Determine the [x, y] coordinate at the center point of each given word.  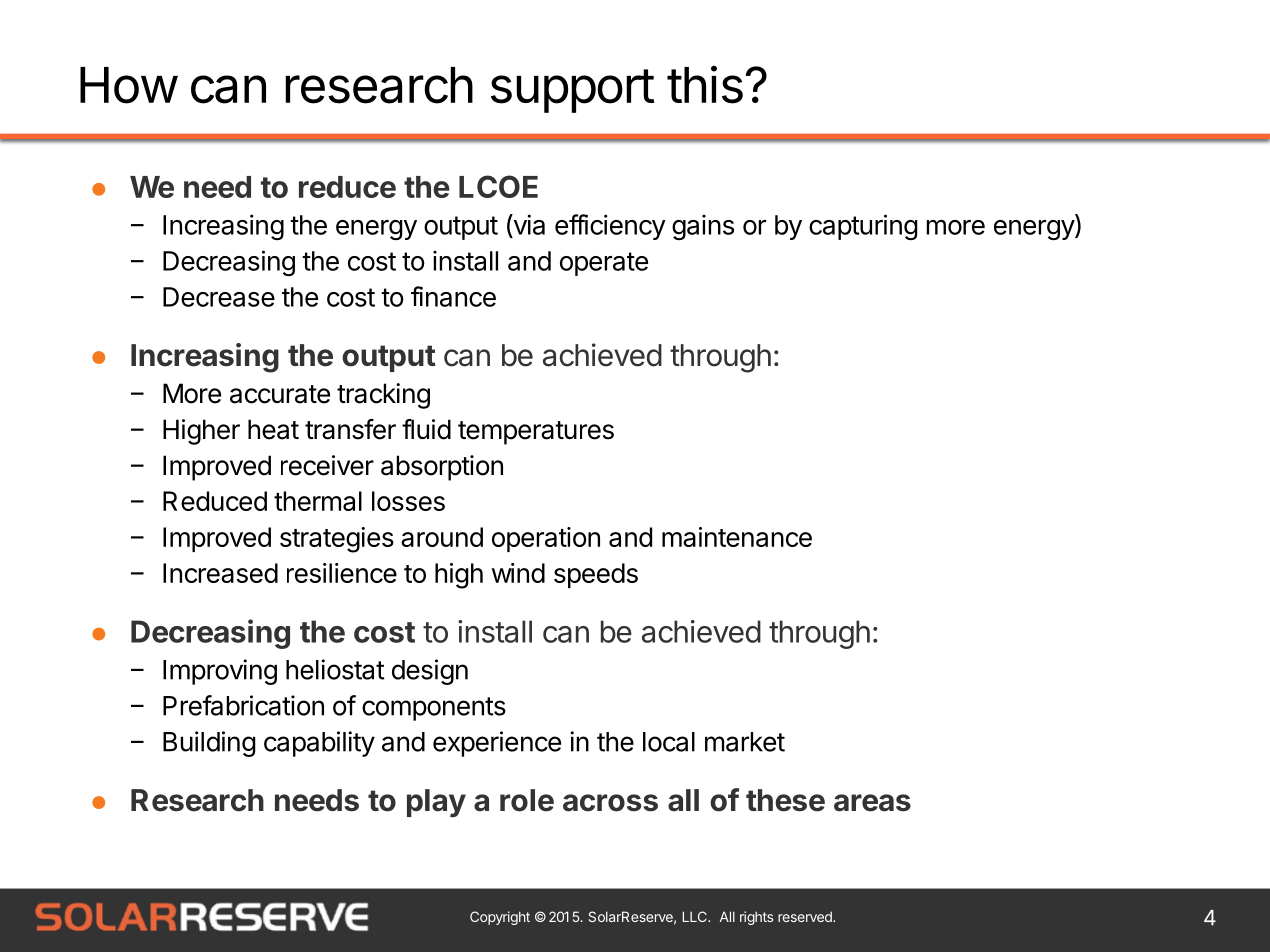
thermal [318, 501]
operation [546, 539]
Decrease [219, 297]
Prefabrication [243, 705]
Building [209, 744]
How [128, 85]
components [434, 709]
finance [453, 296]
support [573, 91]
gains [703, 227]
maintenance [737, 537]
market [745, 742]
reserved [806, 916]
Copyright [500, 918]
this [705, 84]
